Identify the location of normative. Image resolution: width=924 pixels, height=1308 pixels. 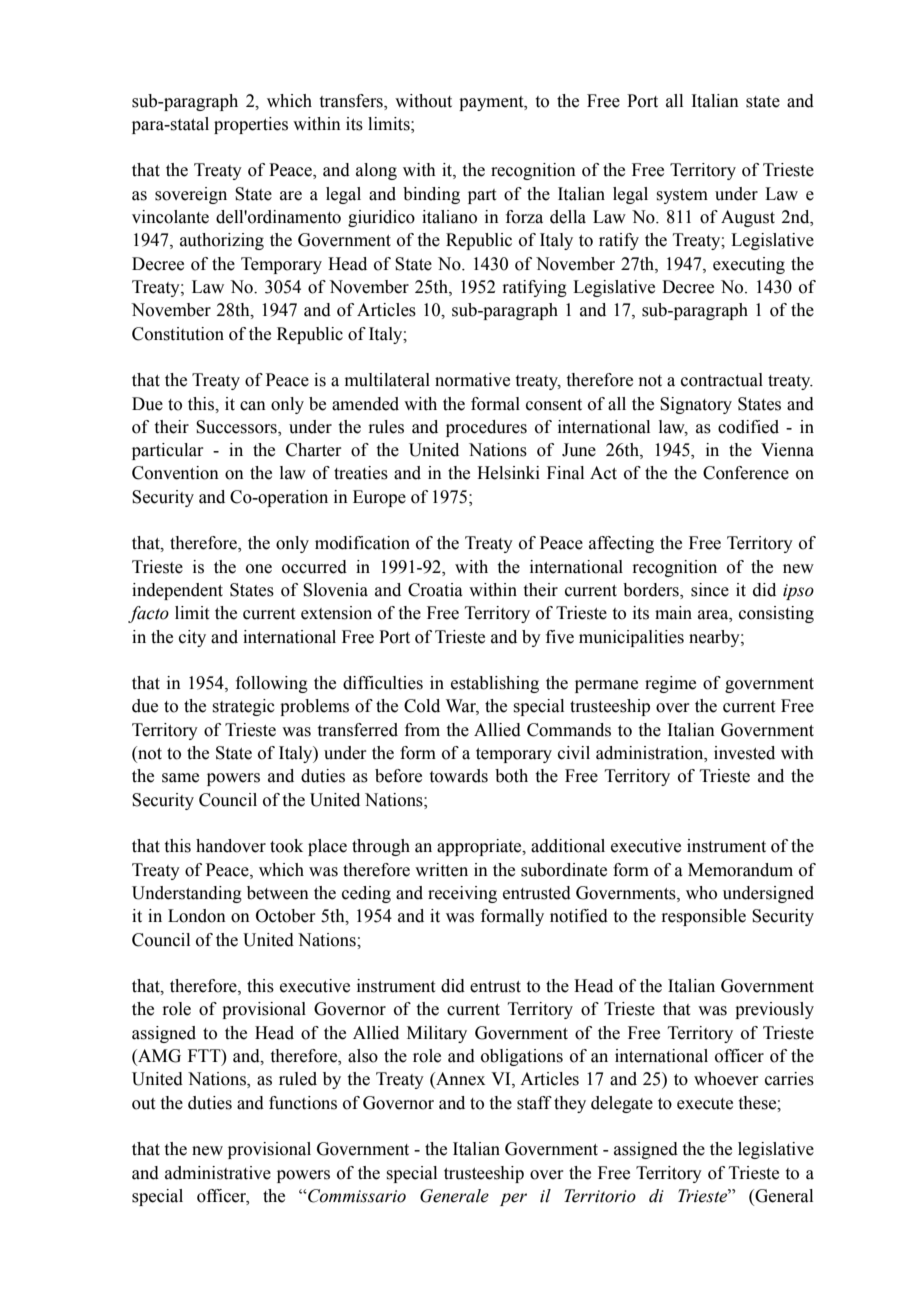
(472, 380).
